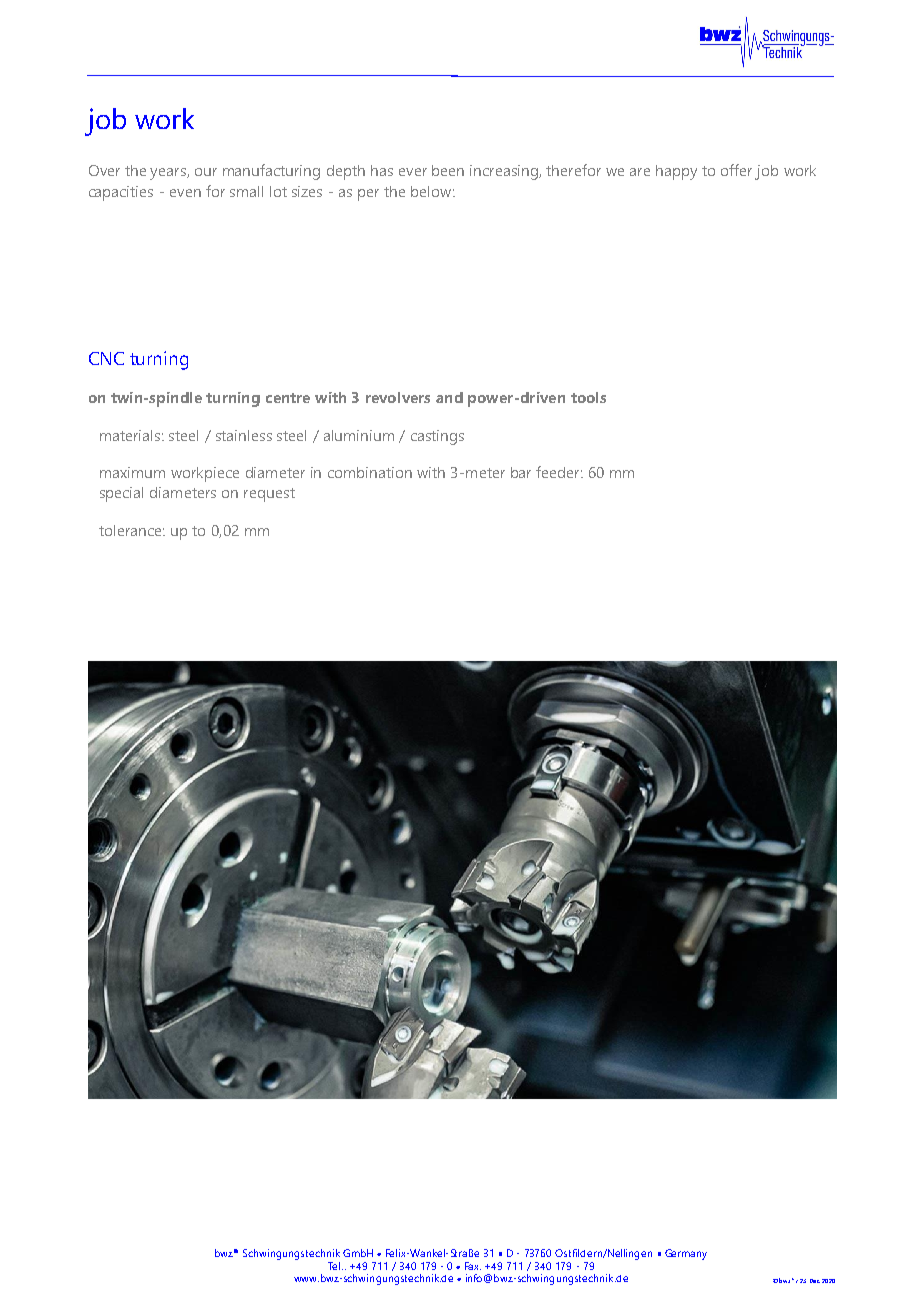 Image resolution: width=924 pixels, height=1308 pixels. Describe the element at coordinates (185, 193) in the document. I see `even` at that location.
